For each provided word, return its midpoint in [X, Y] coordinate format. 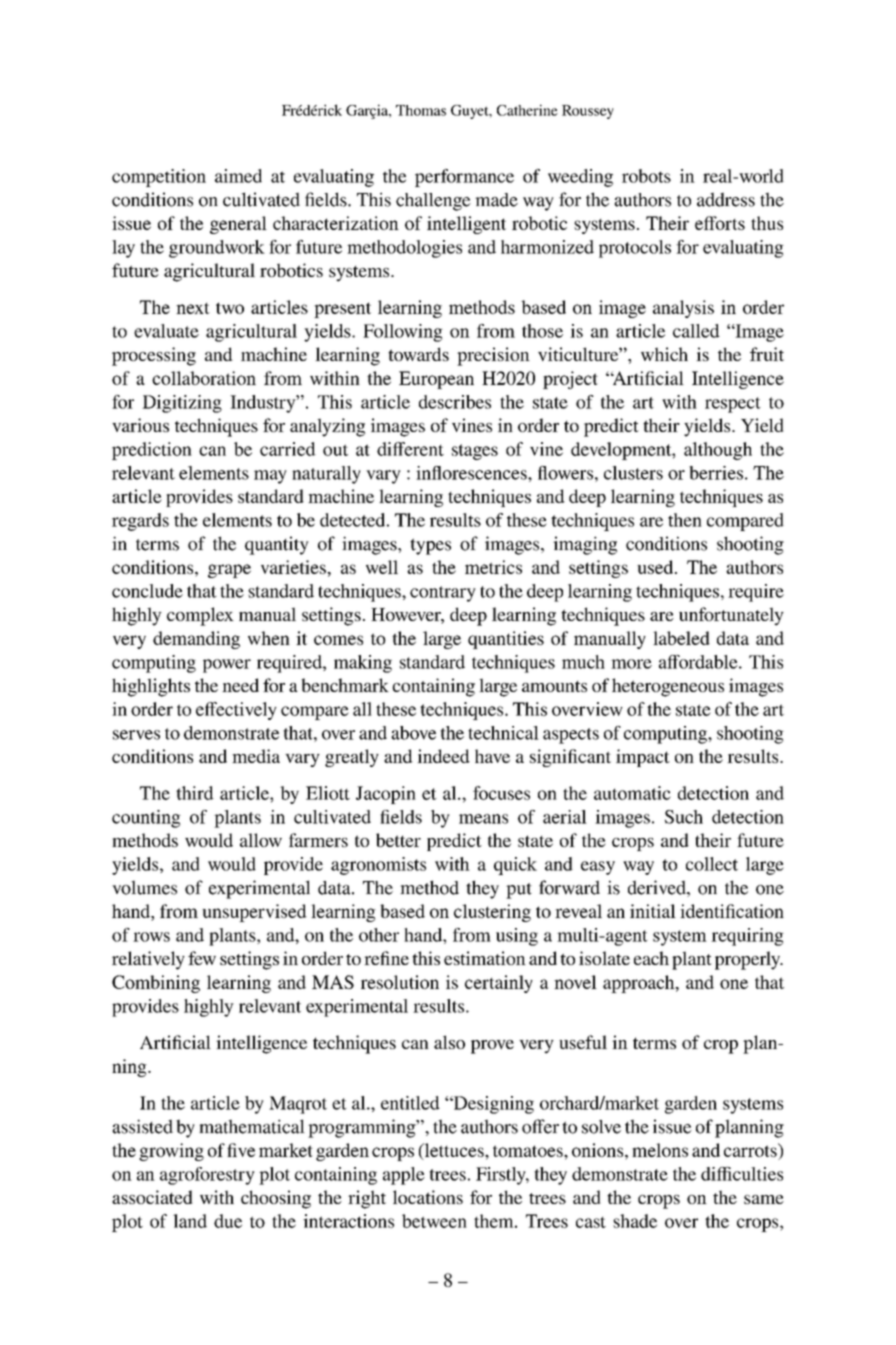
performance [464, 178]
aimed [238, 176]
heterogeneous [668, 687]
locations [428, 1197]
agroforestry [207, 1176]
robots [646, 176]
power [227, 666]
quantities [506, 640]
